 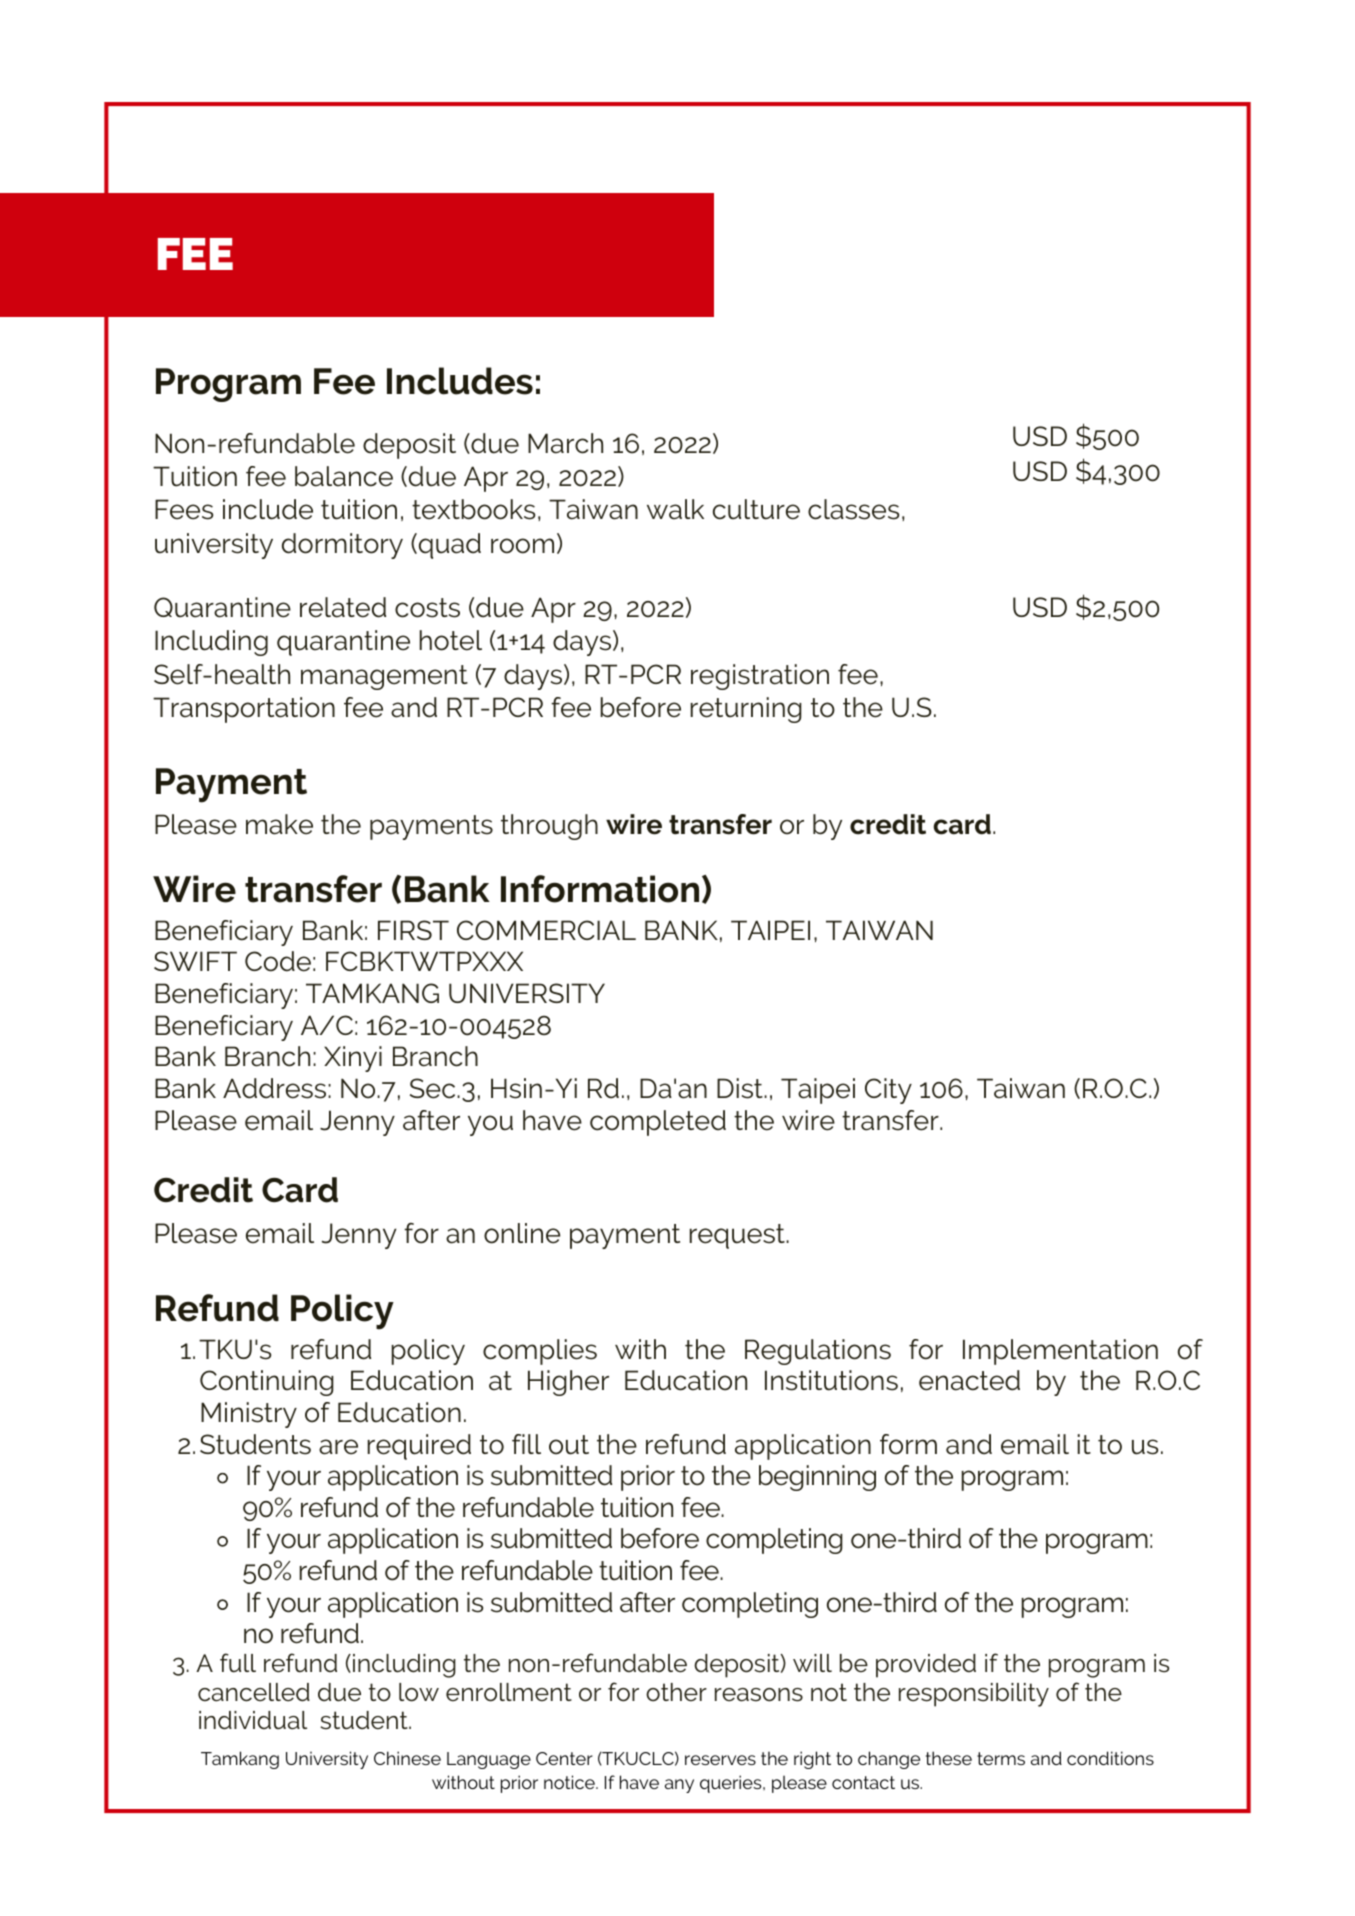 I want to click on Code, so click(x=278, y=961).
